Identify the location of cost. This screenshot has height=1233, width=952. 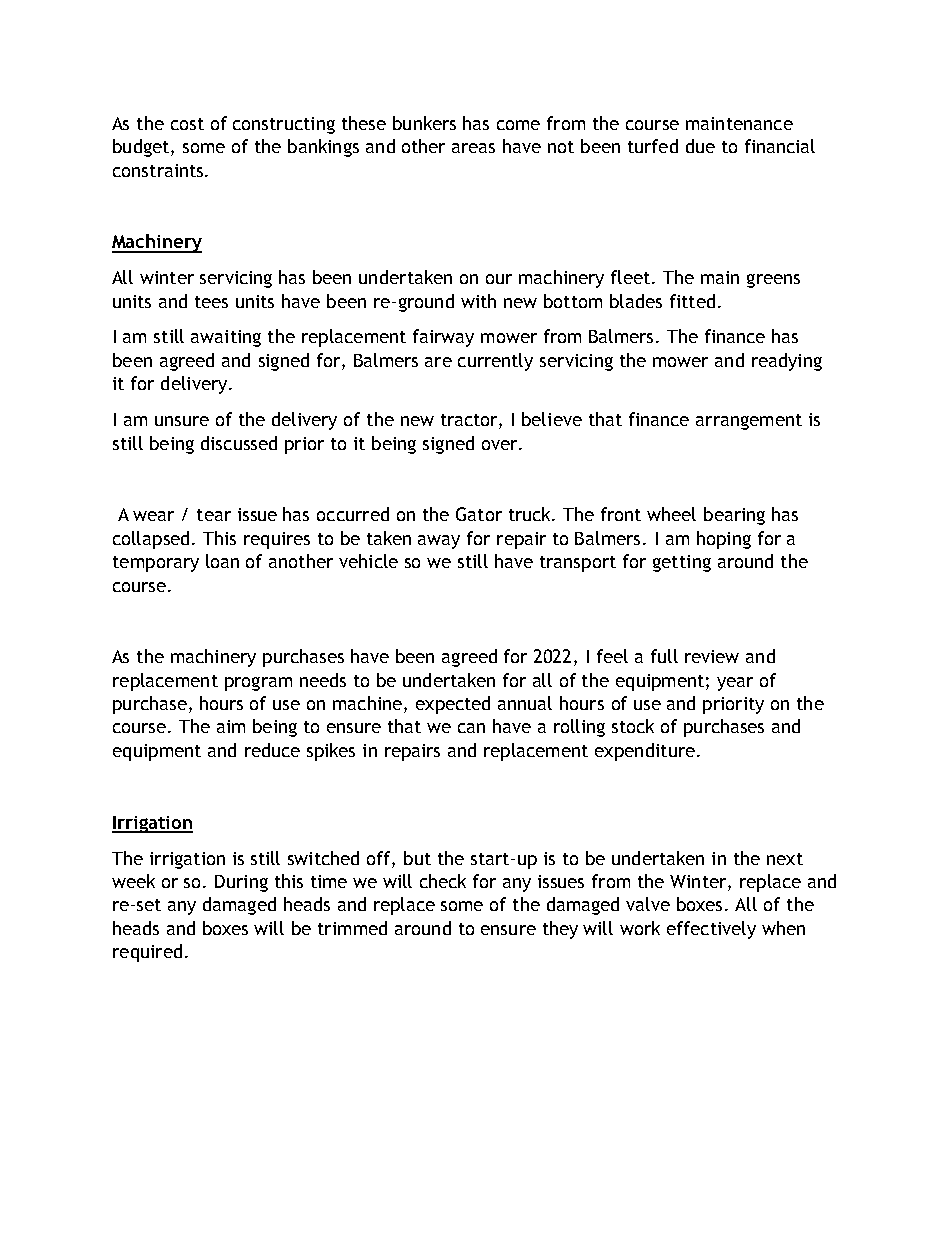
(187, 124).
